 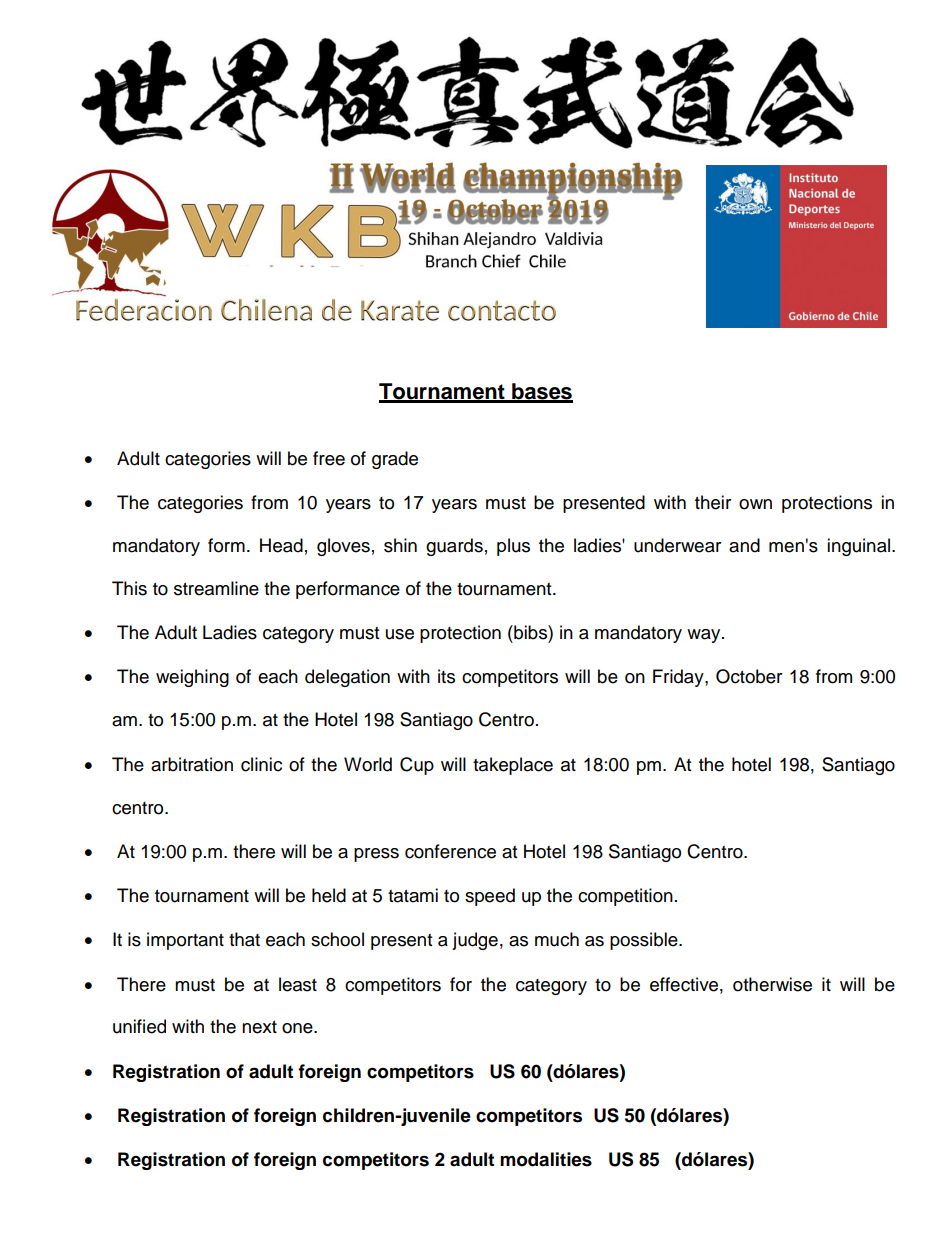 What do you see at coordinates (185, 941) in the page?
I see `important` at bounding box center [185, 941].
